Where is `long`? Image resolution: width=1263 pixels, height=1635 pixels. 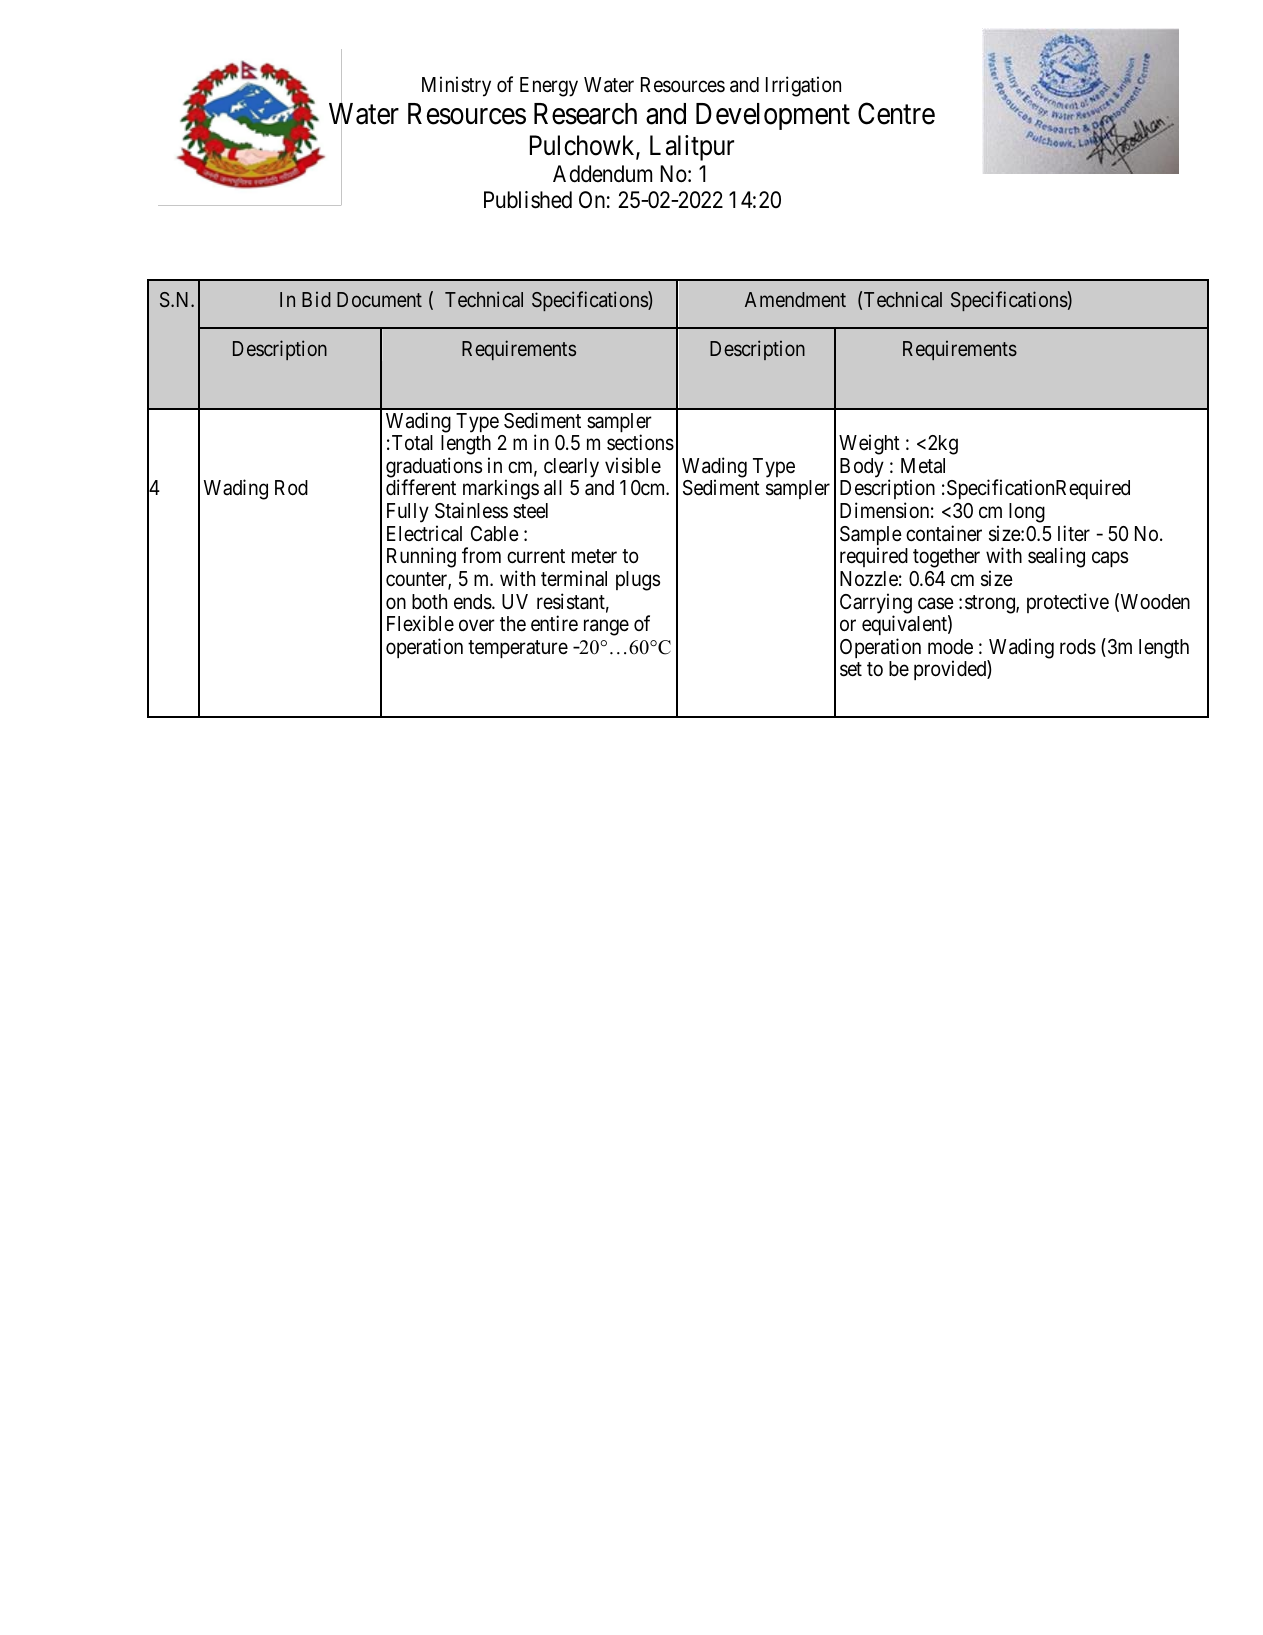 long is located at coordinates (1027, 513).
